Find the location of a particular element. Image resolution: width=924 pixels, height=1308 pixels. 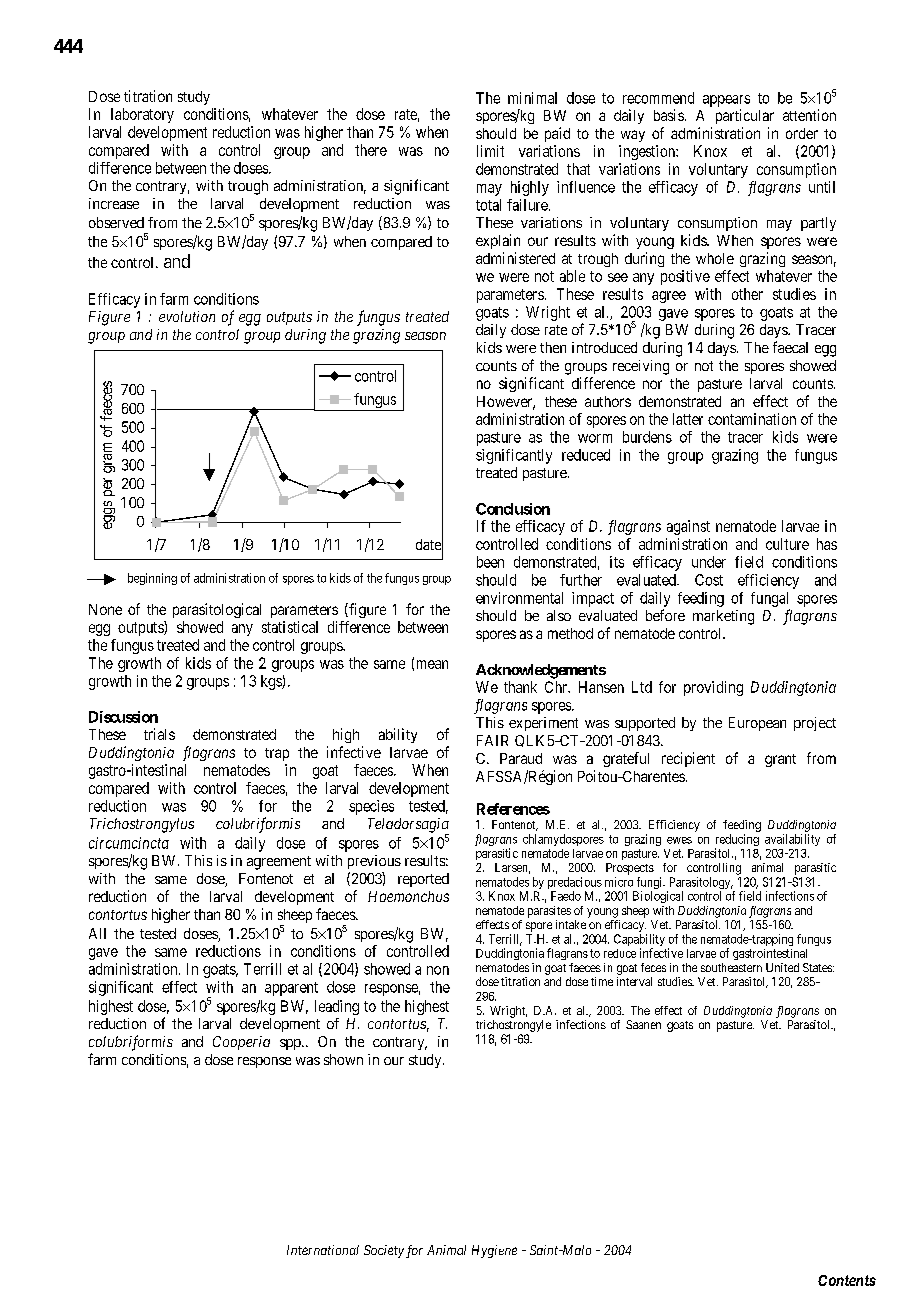

then is located at coordinates (553, 347).
